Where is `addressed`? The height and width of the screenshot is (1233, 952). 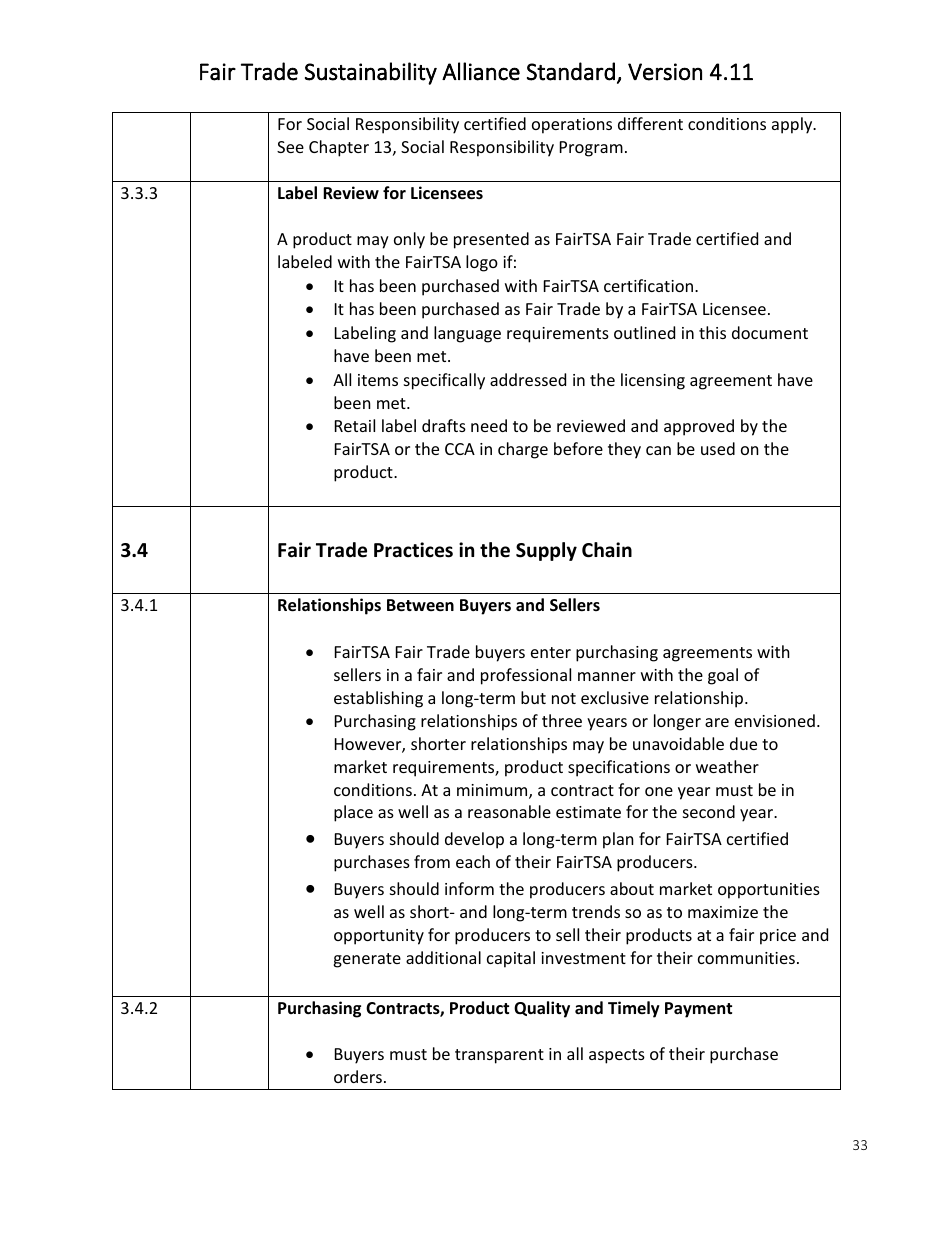
addressed is located at coordinates (528, 379).
